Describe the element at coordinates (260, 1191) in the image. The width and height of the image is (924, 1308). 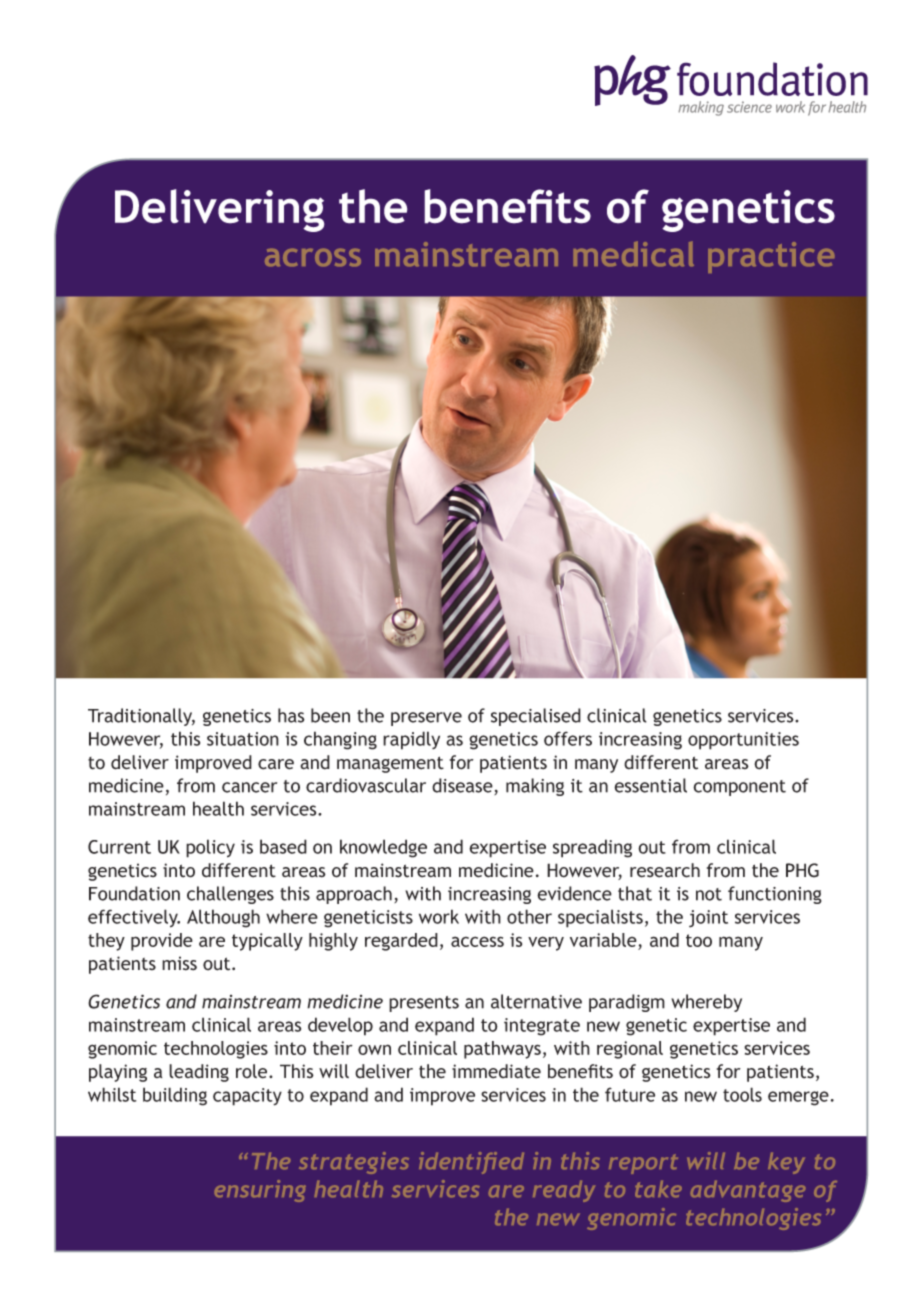
I see `ensuring` at that location.
